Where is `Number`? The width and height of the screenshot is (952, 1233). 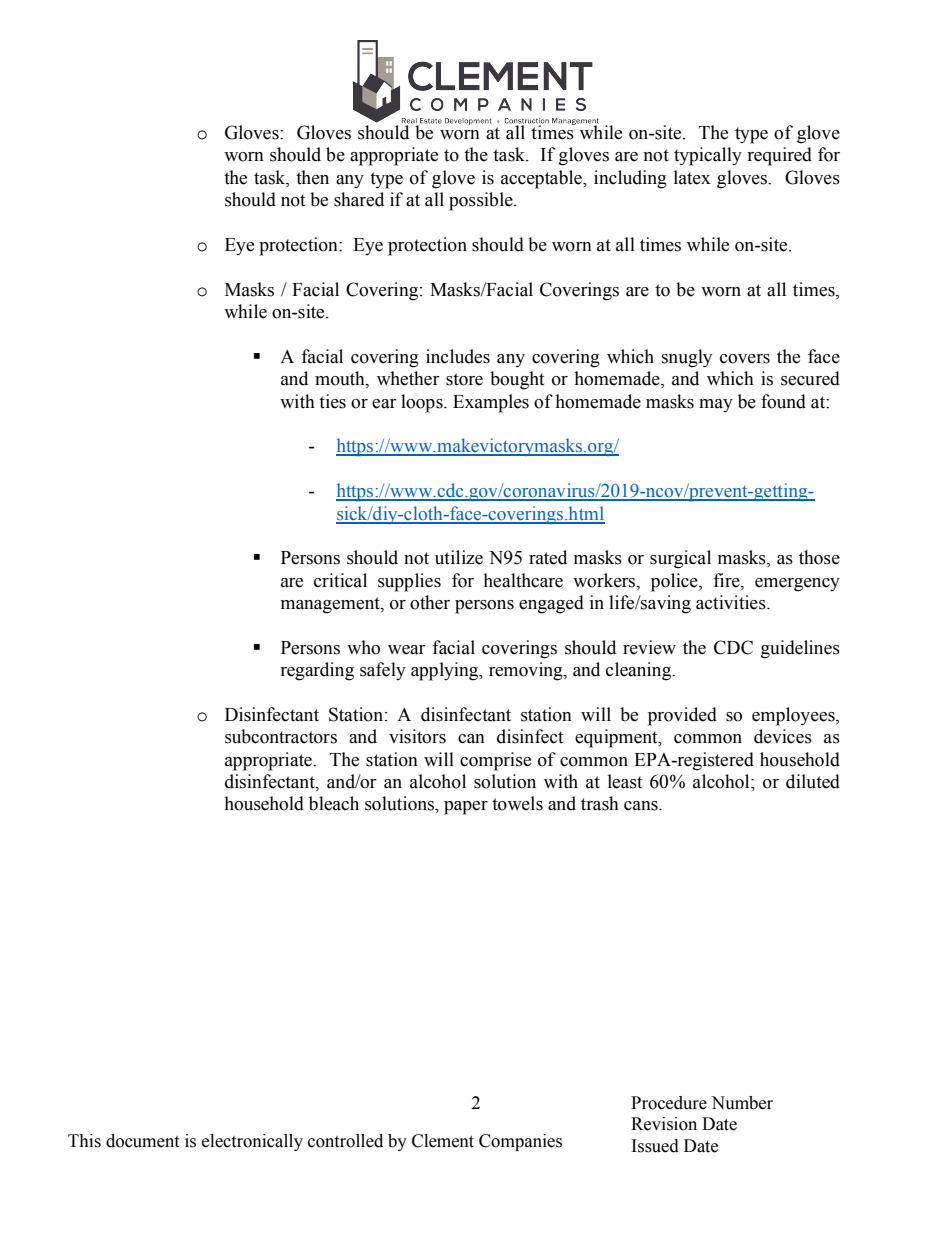 Number is located at coordinates (742, 1103).
